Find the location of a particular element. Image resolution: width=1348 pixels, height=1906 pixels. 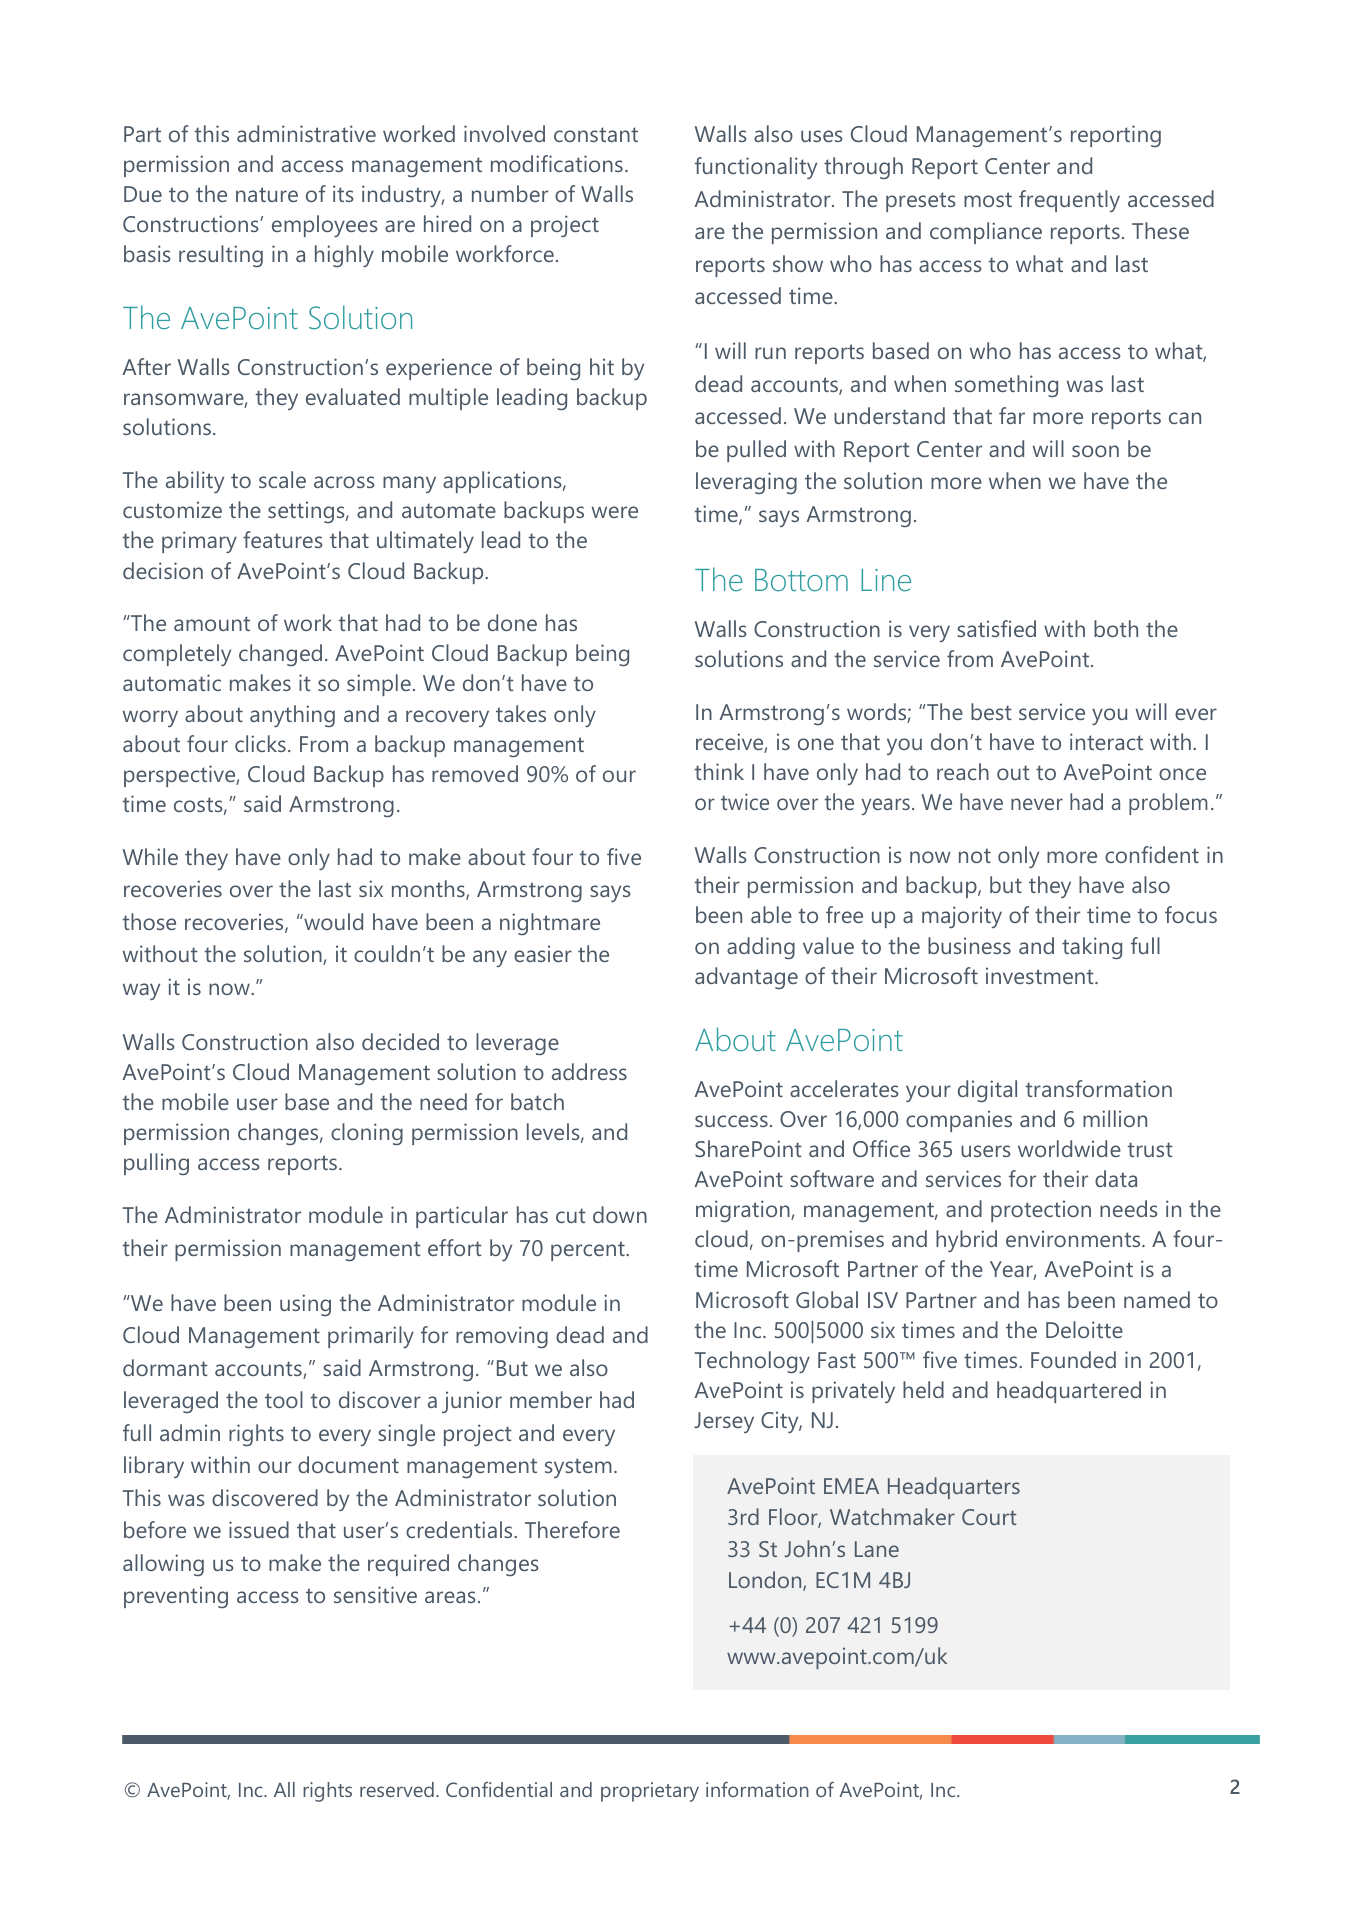

advantage is located at coordinates (746, 978).
